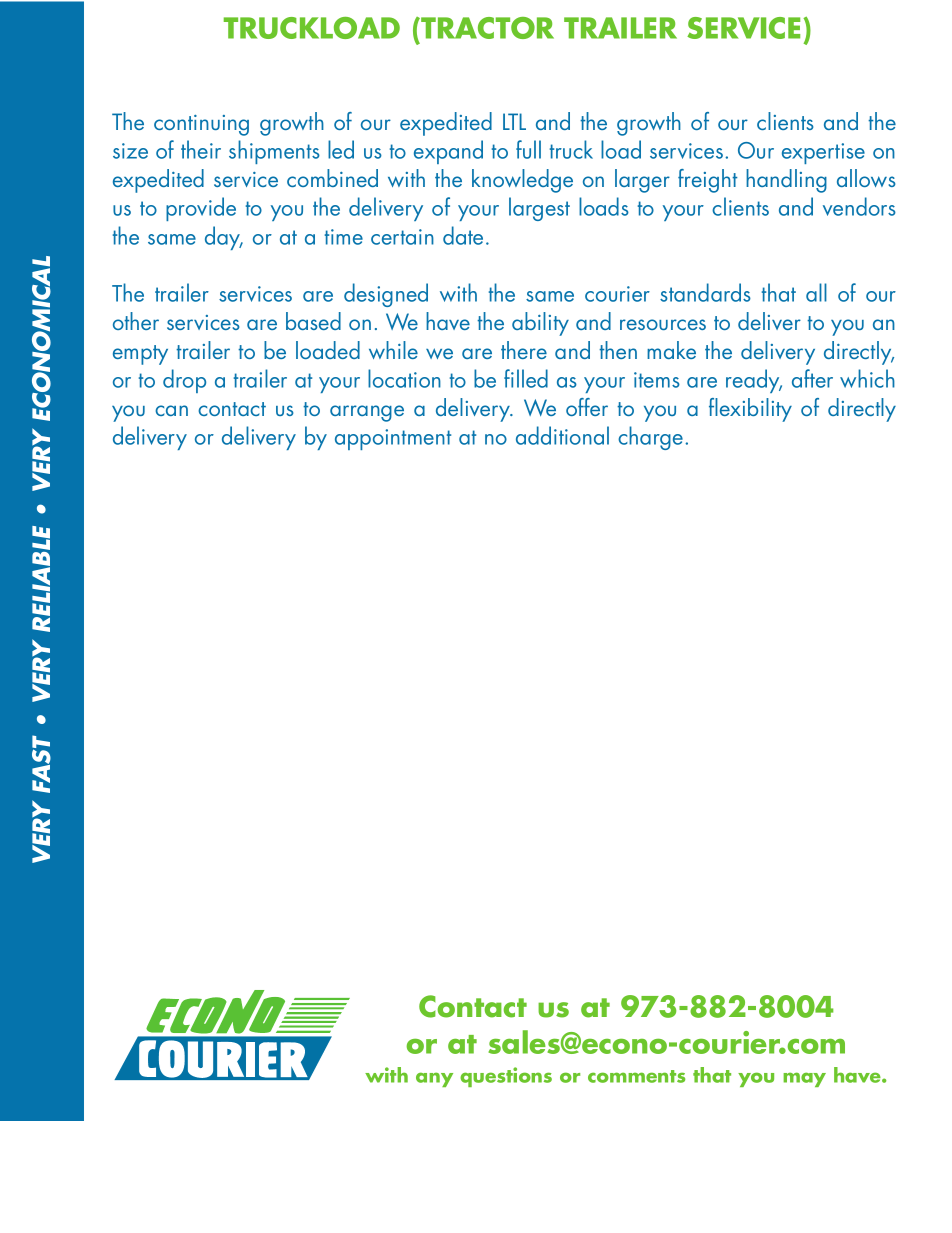  What do you see at coordinates (201, 149) in the image?
I see `their` at bounding box center [201, 149].
